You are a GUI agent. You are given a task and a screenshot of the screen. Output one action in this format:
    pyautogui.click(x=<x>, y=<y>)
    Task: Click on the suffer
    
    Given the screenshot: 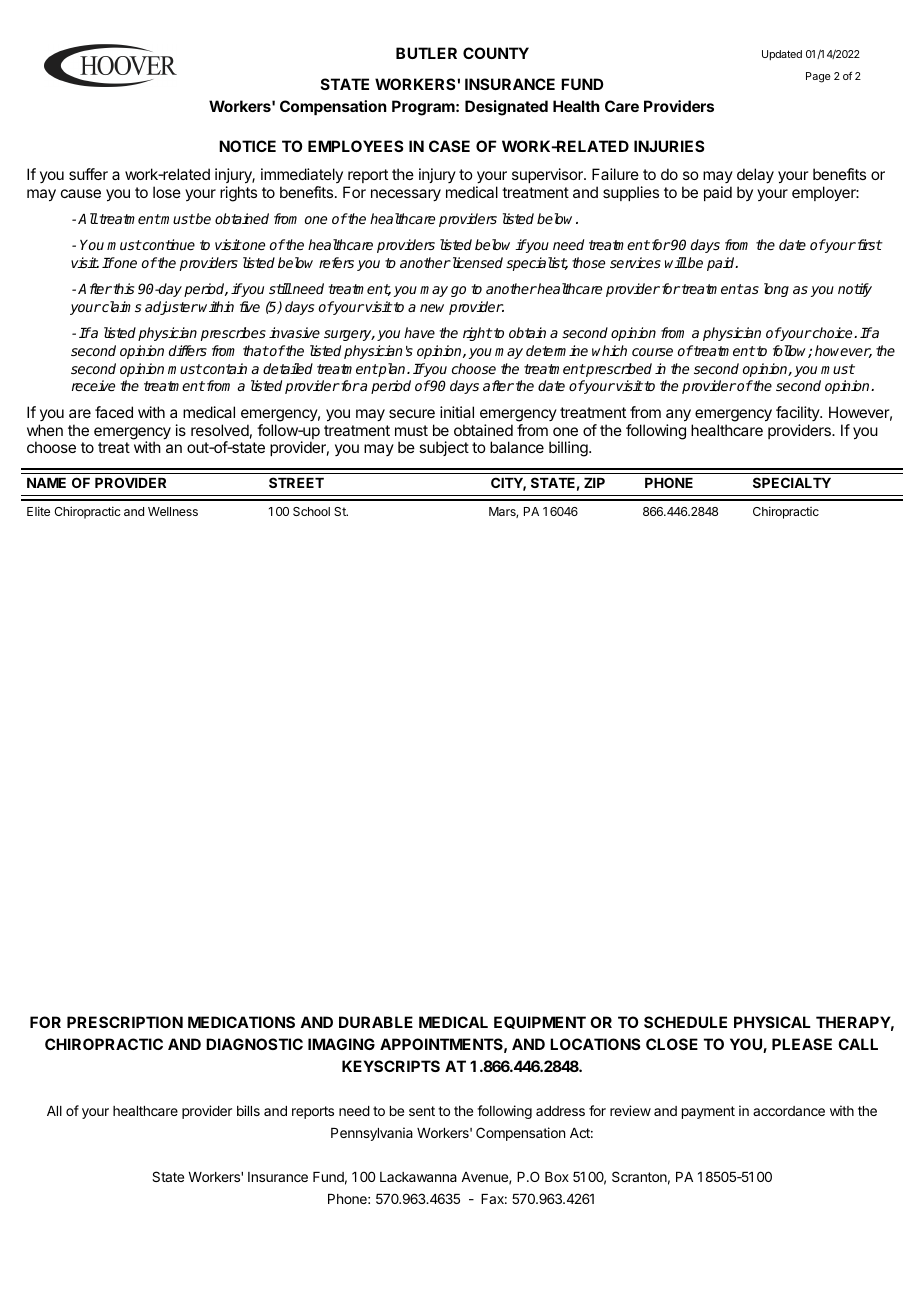 What is the action you would take?
    pyautogui.click(x=88, y=174)
